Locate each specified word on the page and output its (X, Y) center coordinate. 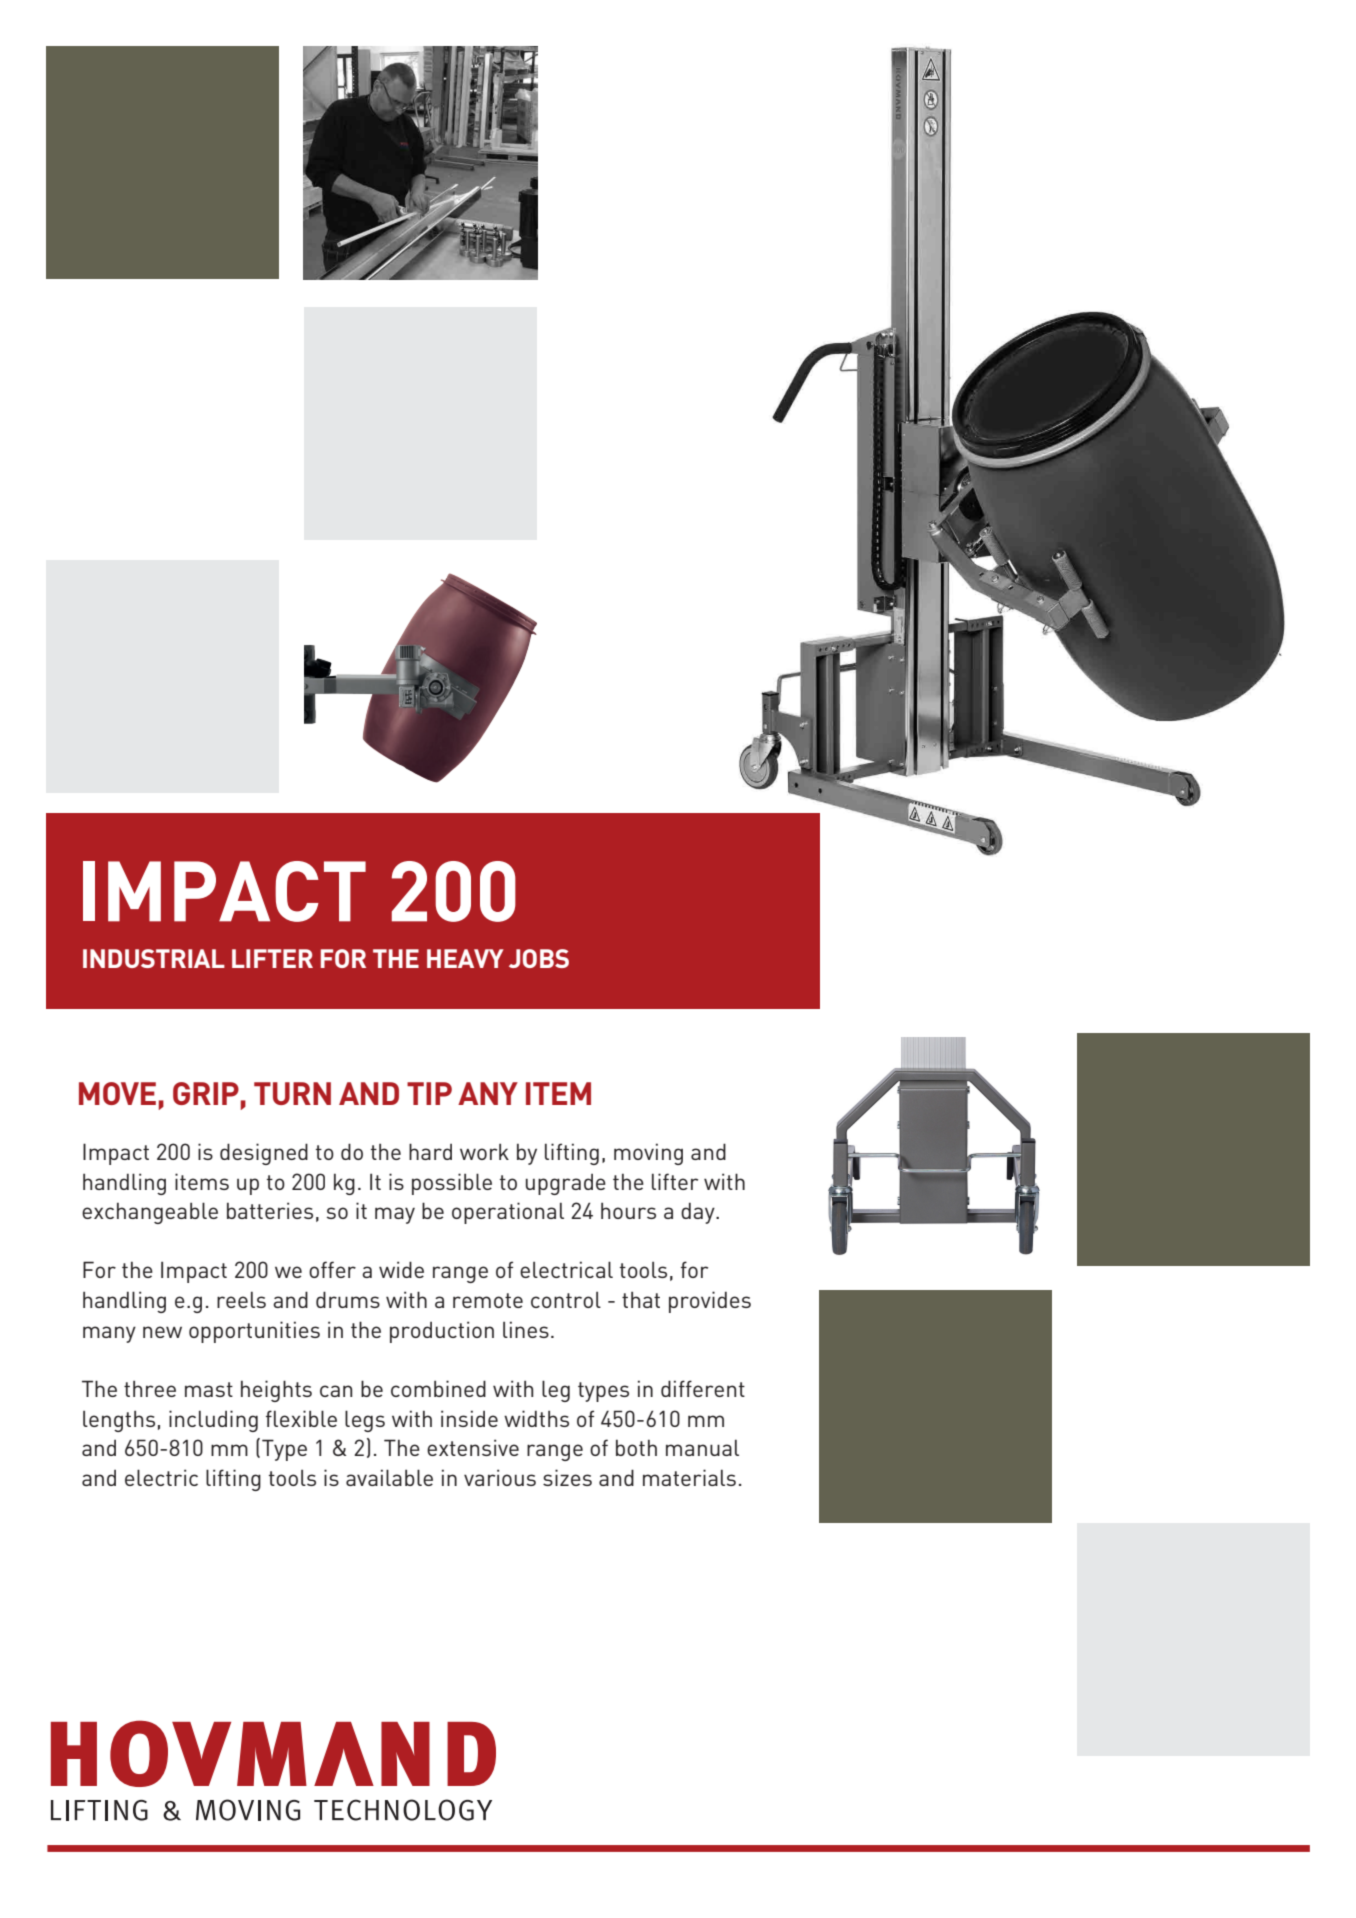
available (389, 1477)
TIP (429, 1093)
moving (648, 1154)
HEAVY (465, 958)
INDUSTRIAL (154, 958)
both (636, 1448)
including (213, 1421)
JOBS (539, 958)
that (641, 1299)
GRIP (206, 1093)
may (395, 1215)
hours (628, 1210)
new (162, 1332)
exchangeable (150, 1213)
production (442, 1332)
